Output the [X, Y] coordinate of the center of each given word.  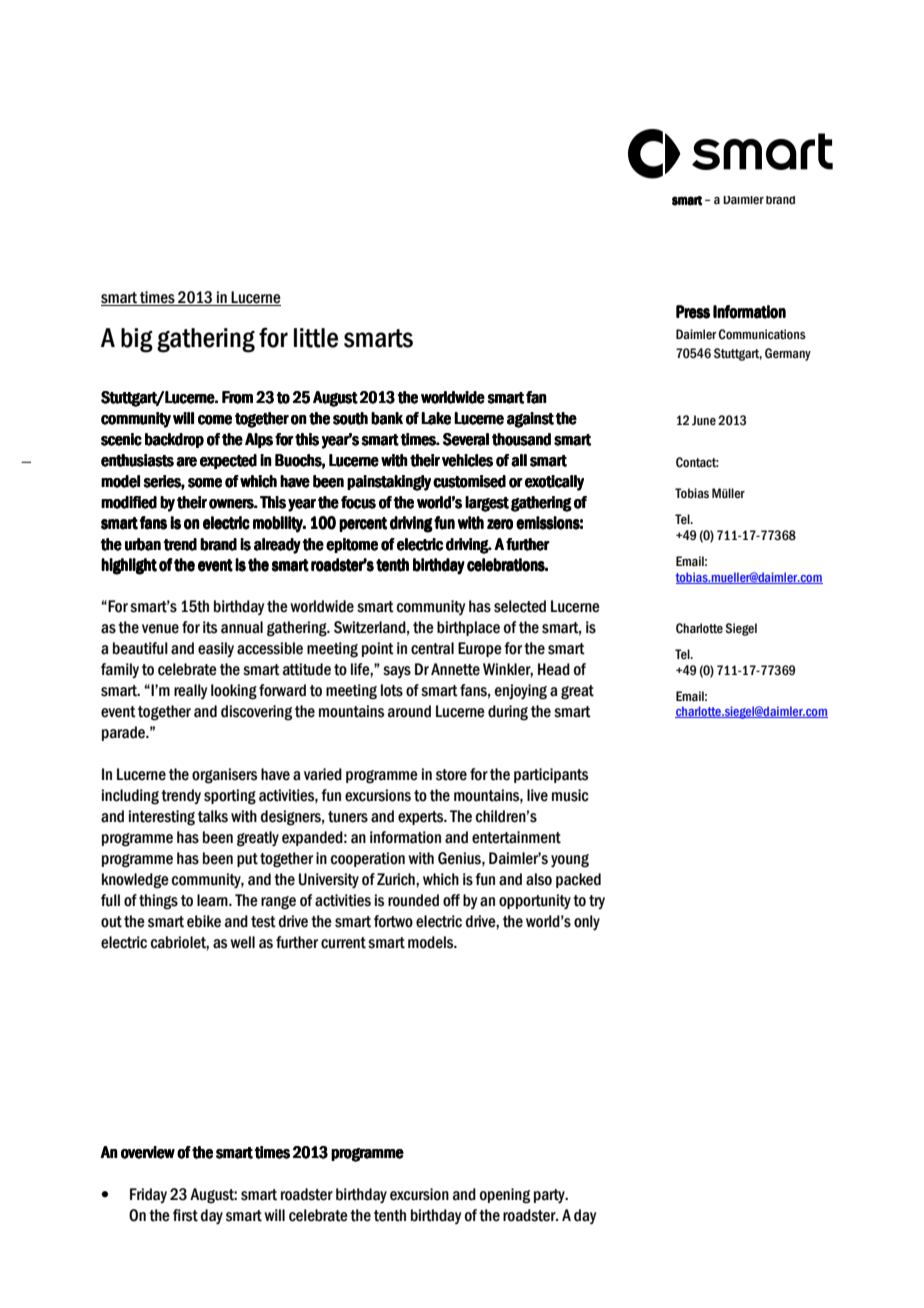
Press [693, 312]
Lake [436, 418]
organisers [224, 776]
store [451, 775]
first [185, 1215]
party [550, 1196]
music [570, 795]
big [137, 340]
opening [505, 1196]
